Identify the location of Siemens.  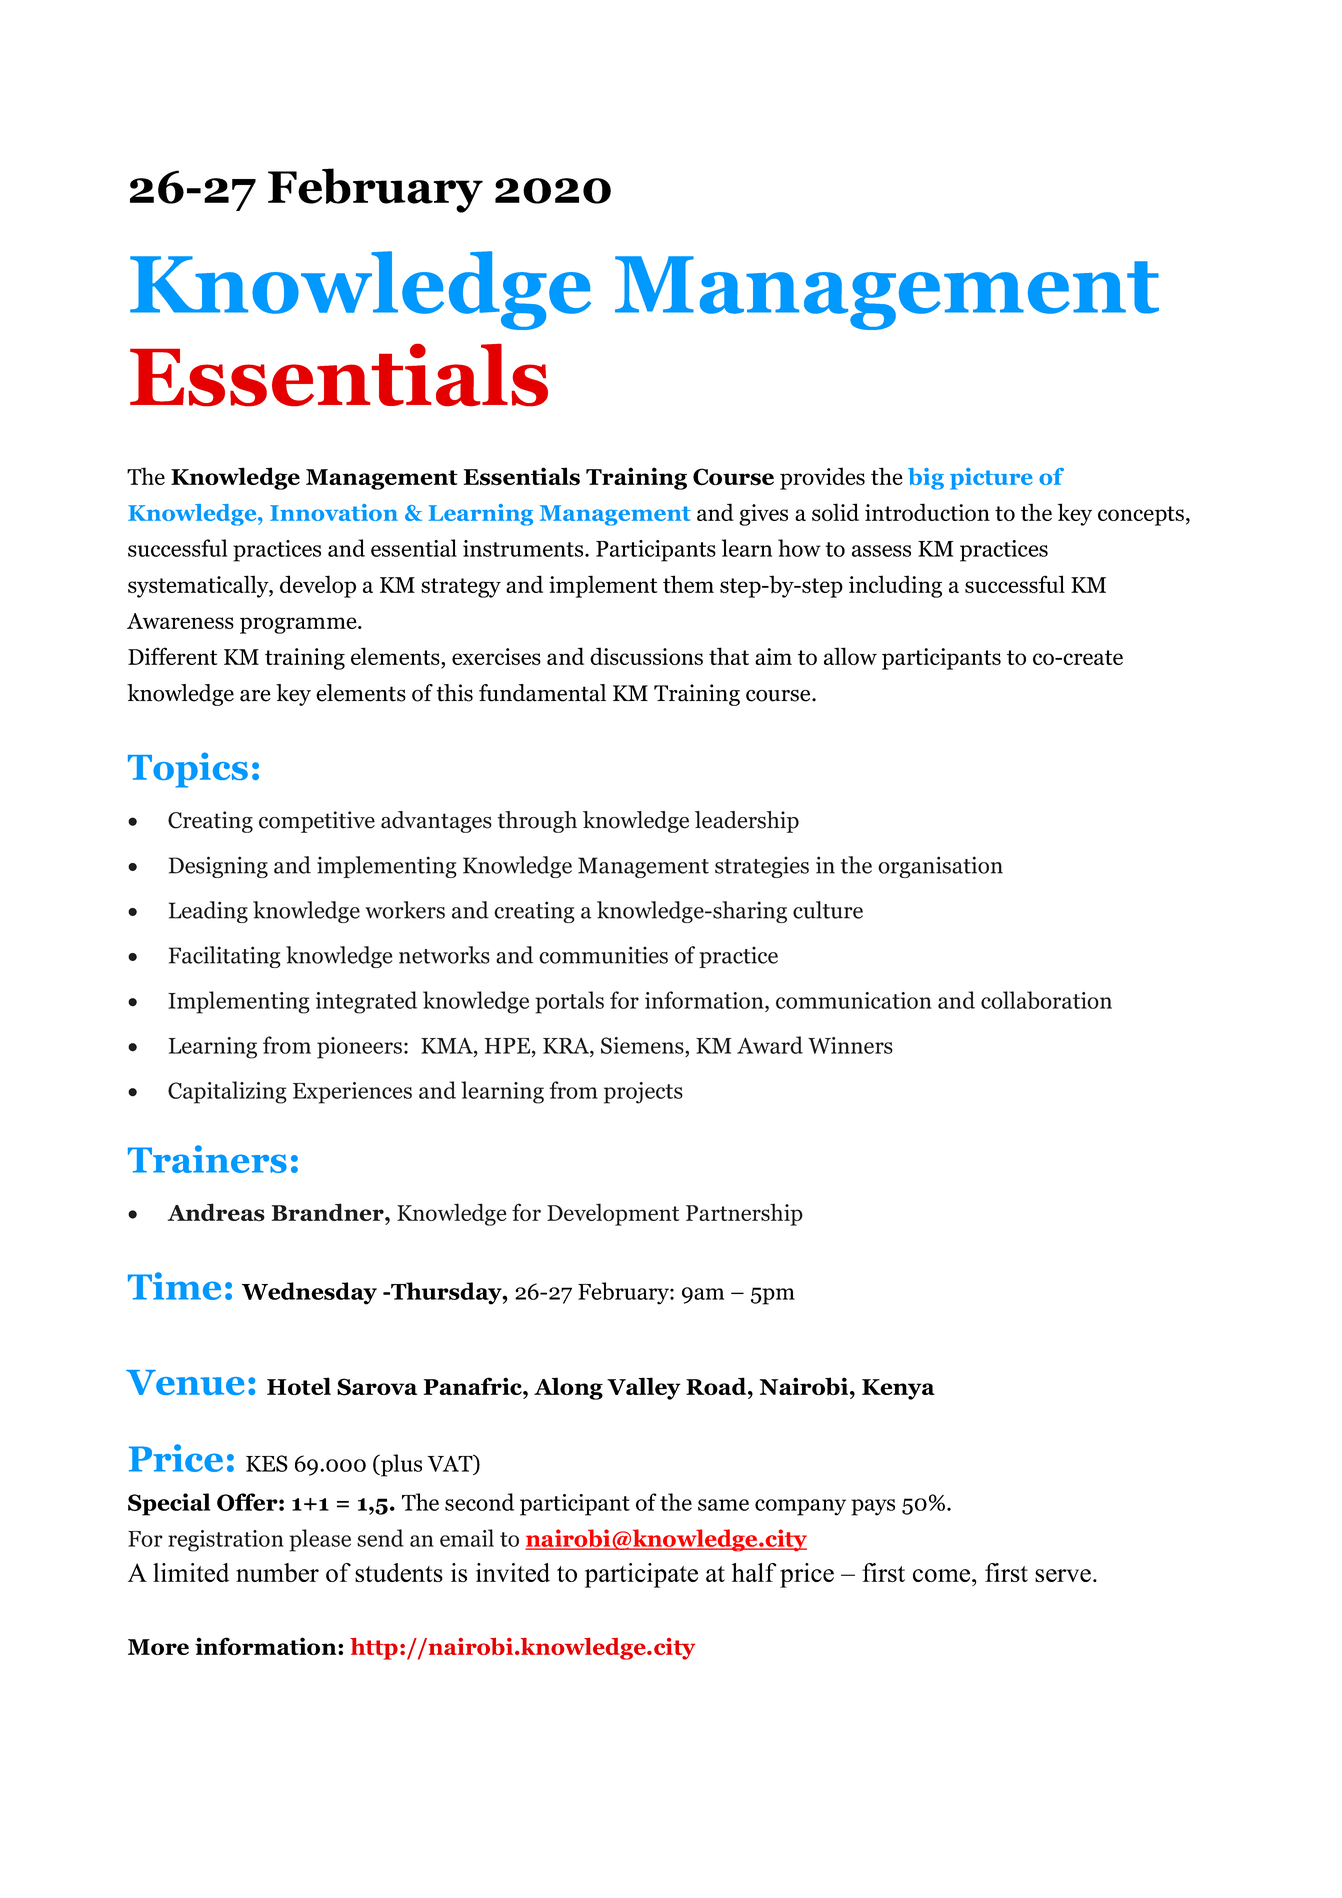
(643, 1045).
